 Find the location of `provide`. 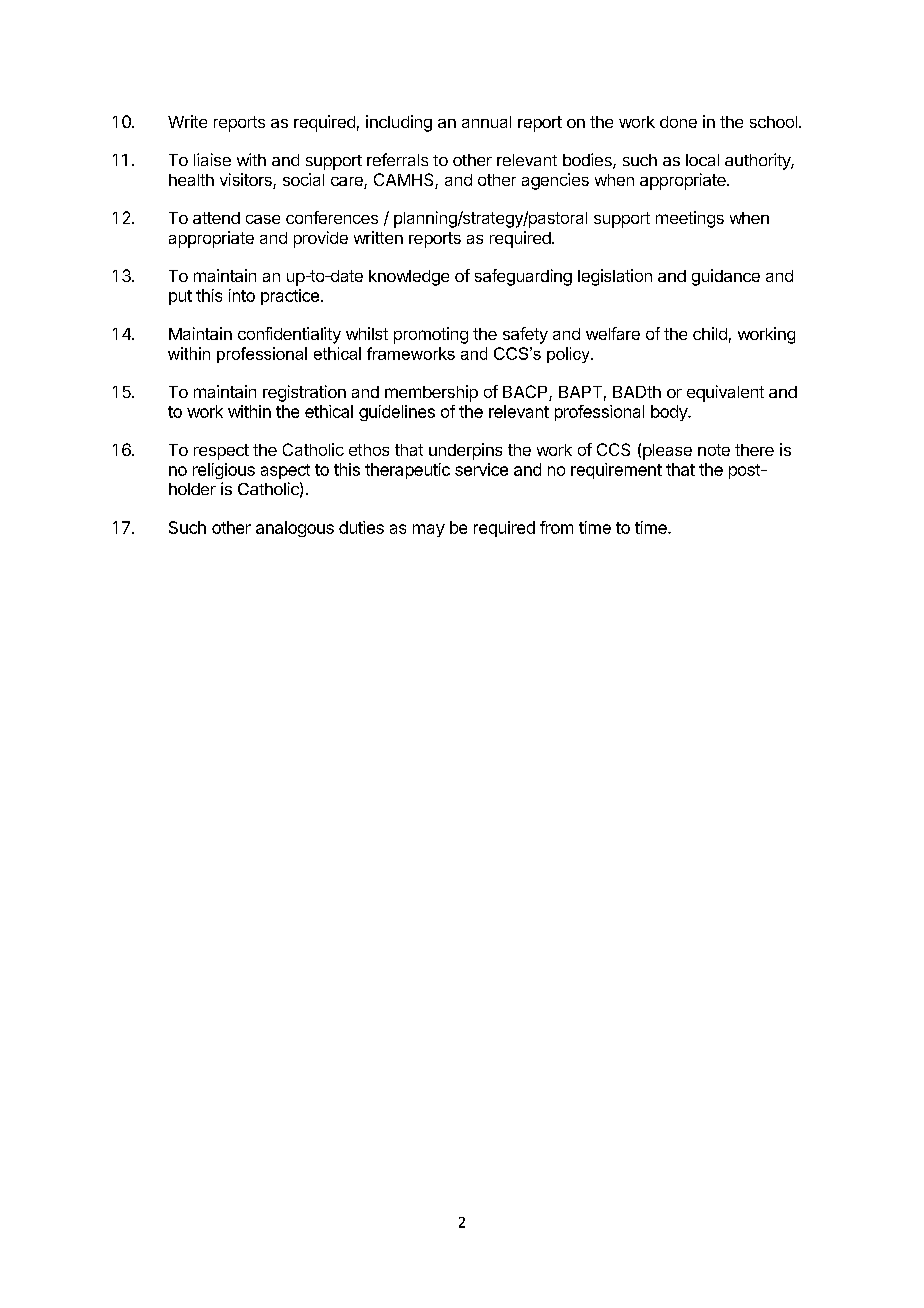

provide is located at coordinates (321, 239).
